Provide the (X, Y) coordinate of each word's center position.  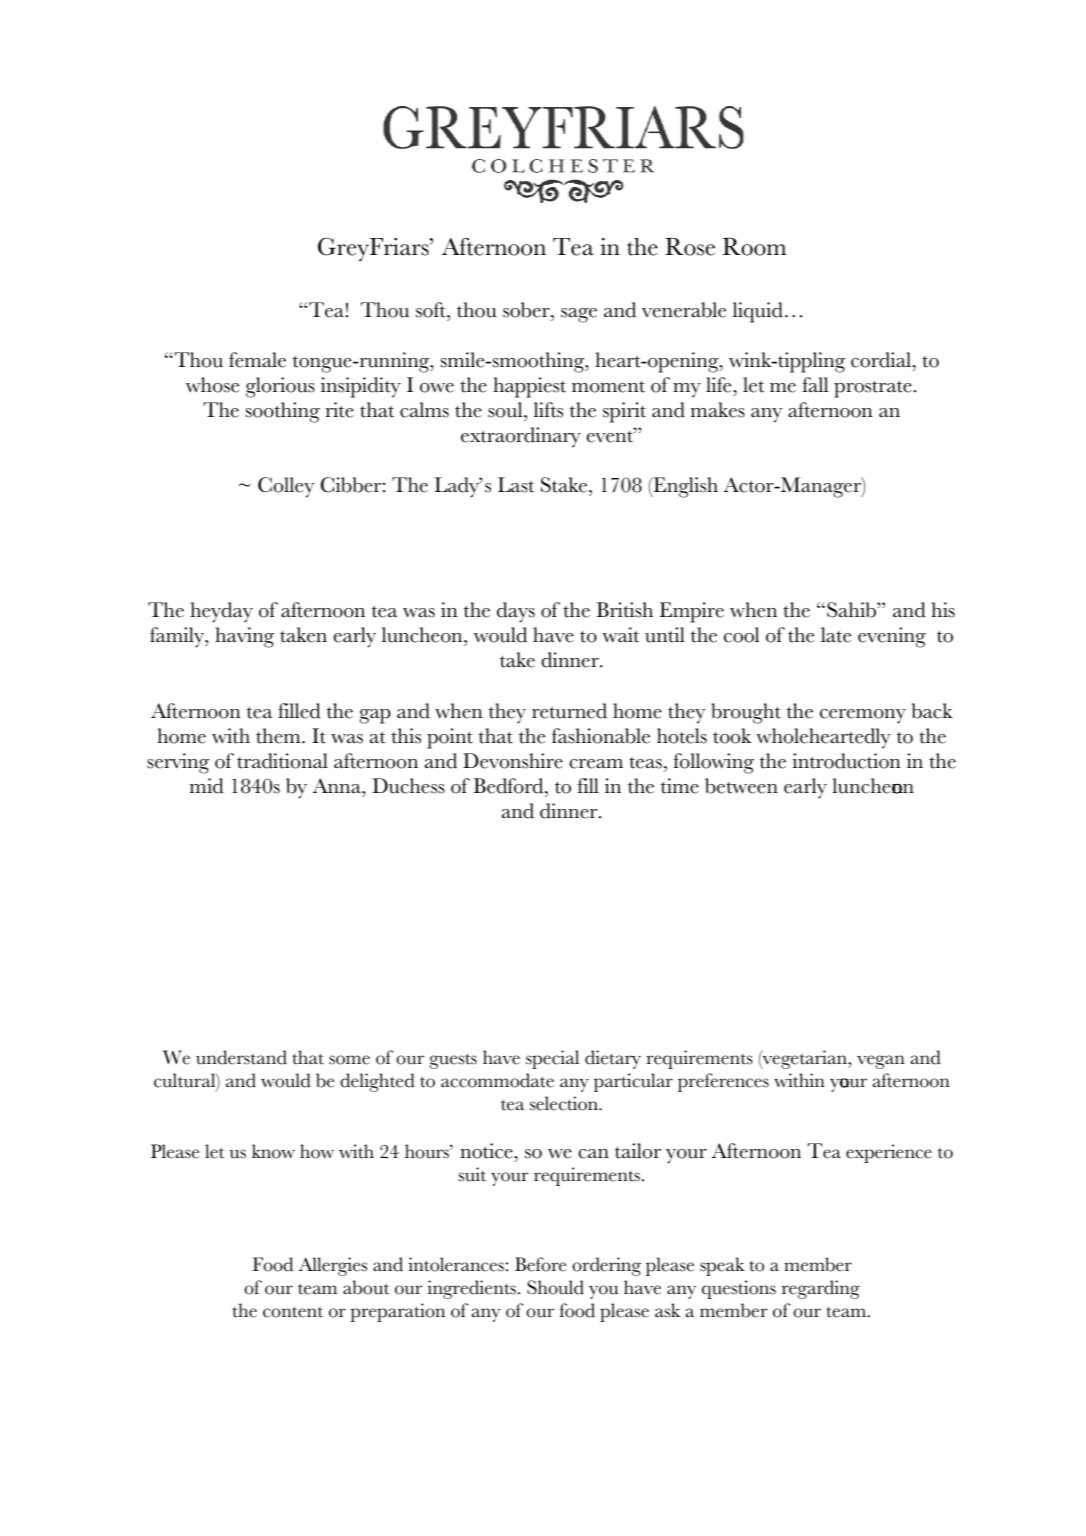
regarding (821, 1289)
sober (527, 310)
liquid (758, 312)
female (257, 360)
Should (555, 1287)
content (293, 1312)
